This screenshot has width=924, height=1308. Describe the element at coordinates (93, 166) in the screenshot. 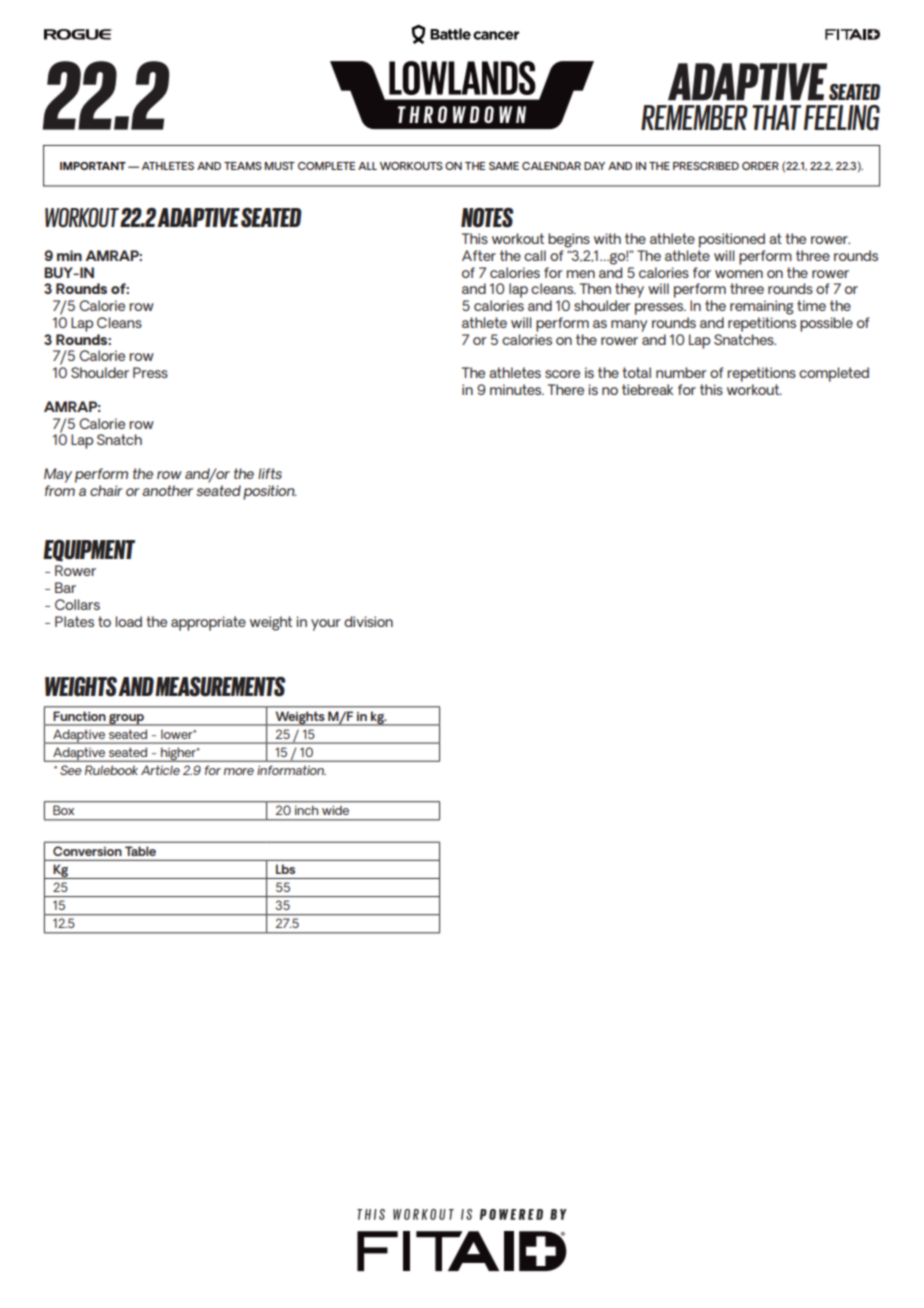

I see `IMPORTANT` at that location.
